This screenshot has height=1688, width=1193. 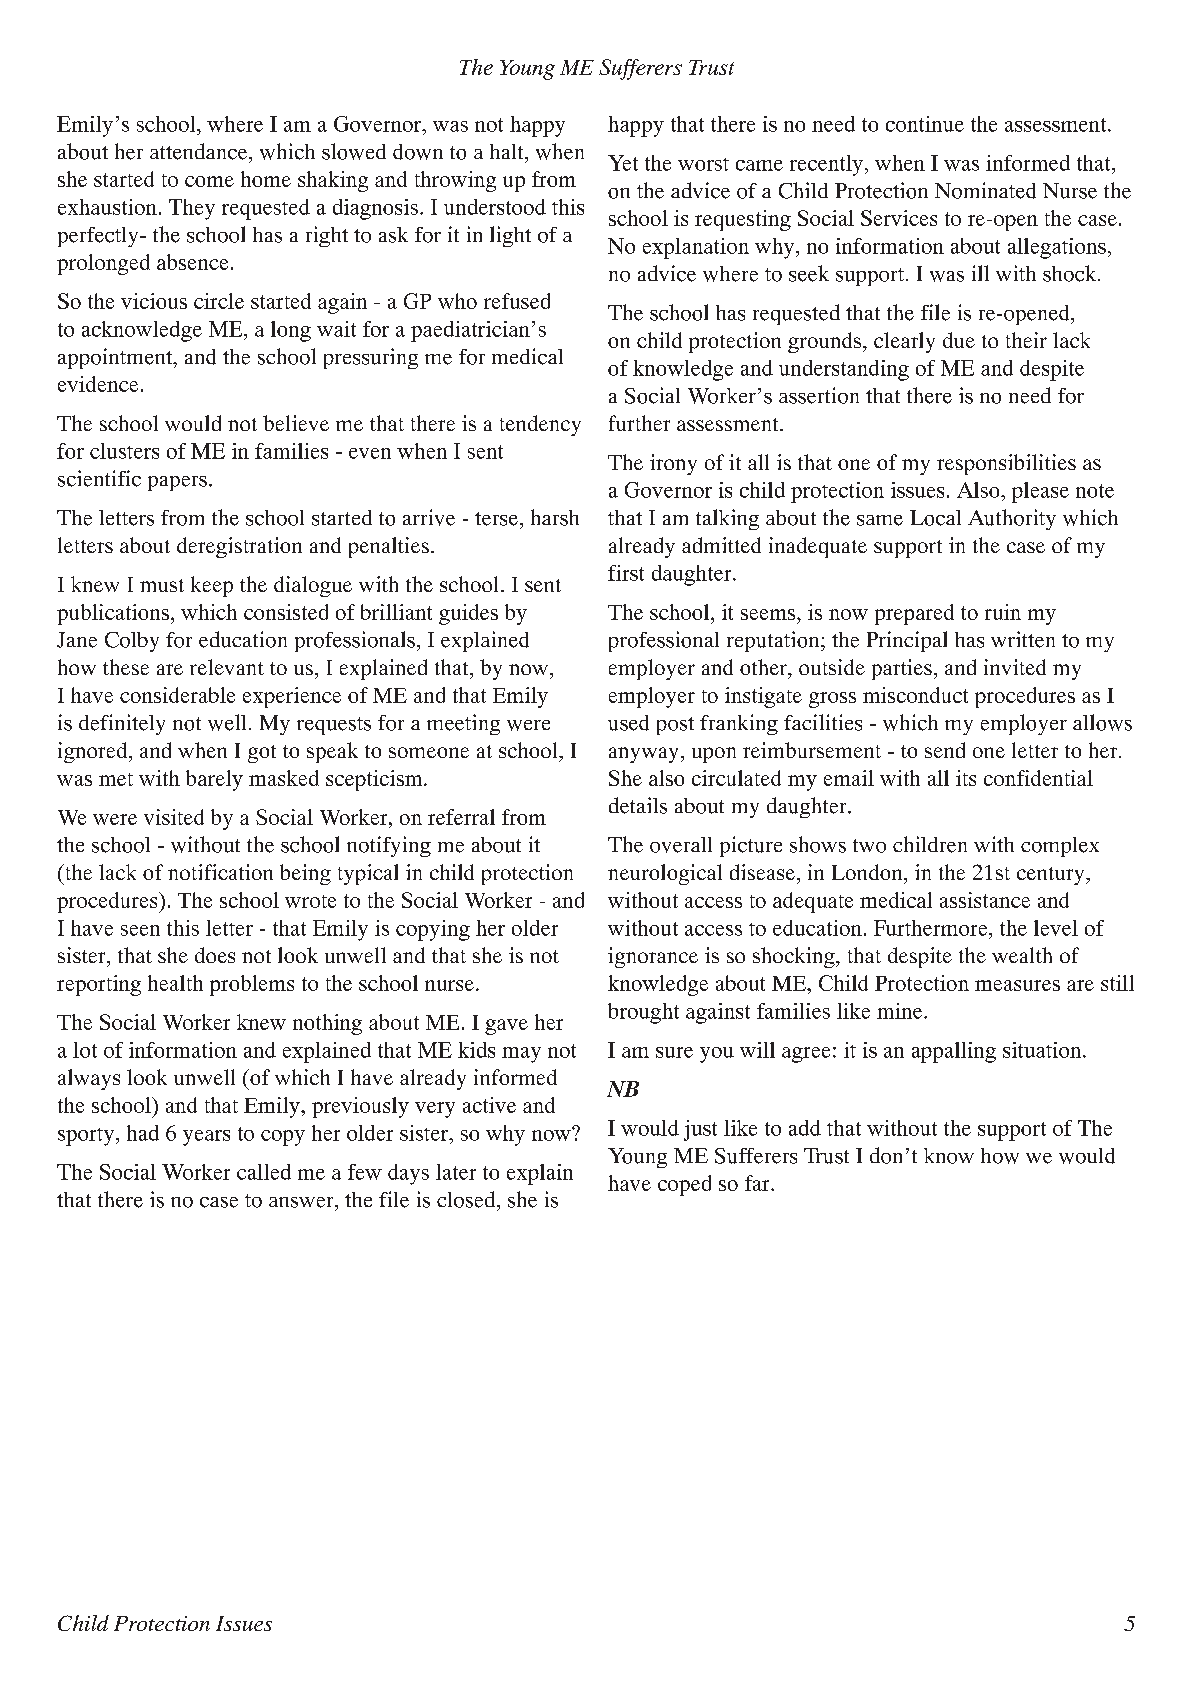 What do you see at coordinates (140, 930) in the screenshot?
I see `seen` at bounding box center [140, 930].
